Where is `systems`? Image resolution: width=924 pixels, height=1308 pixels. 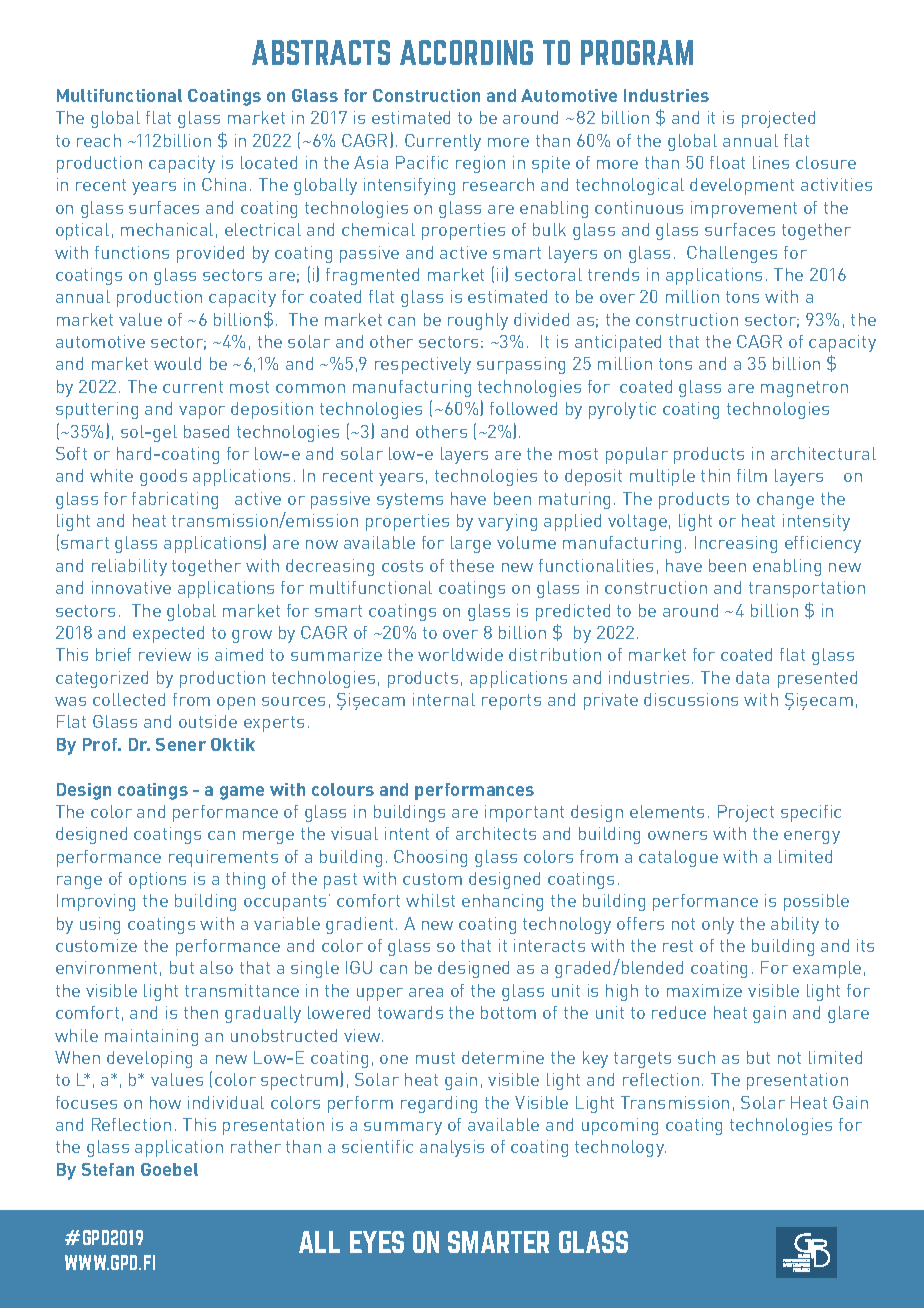 systems is located at coordinates (410, 501).
